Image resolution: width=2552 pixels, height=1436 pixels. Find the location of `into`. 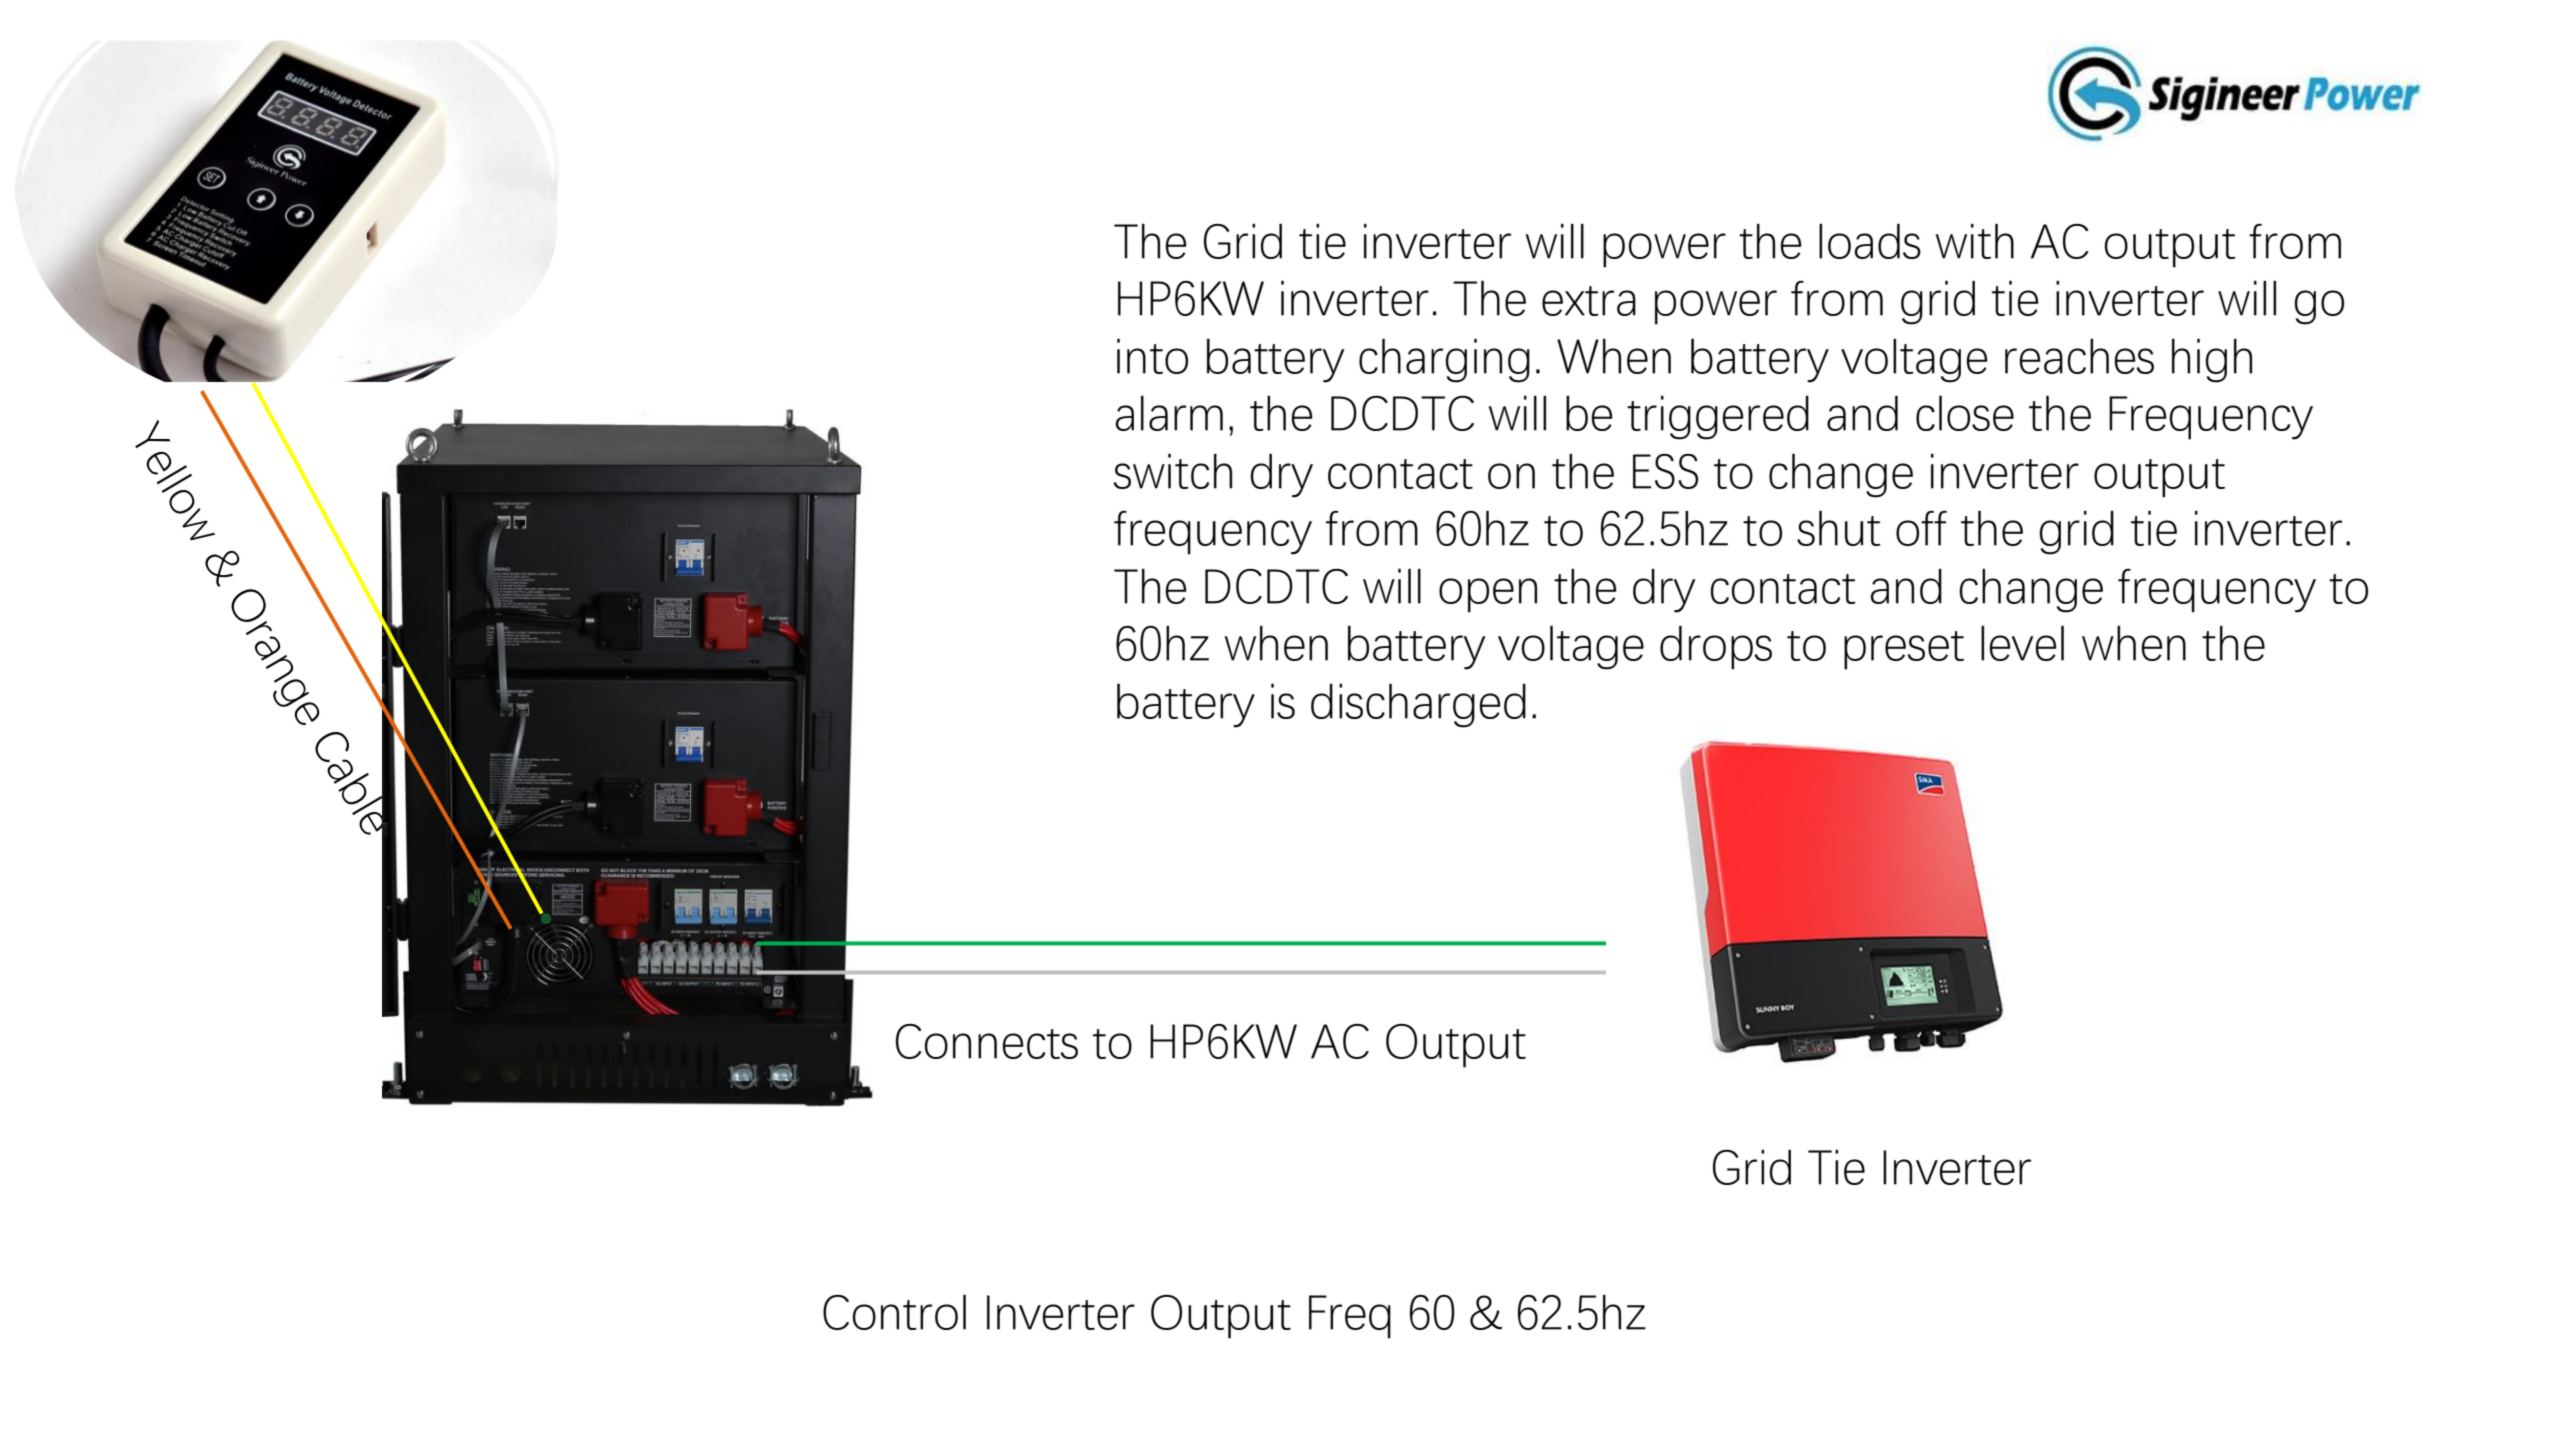

into is located at coordinates (1152, 356).
